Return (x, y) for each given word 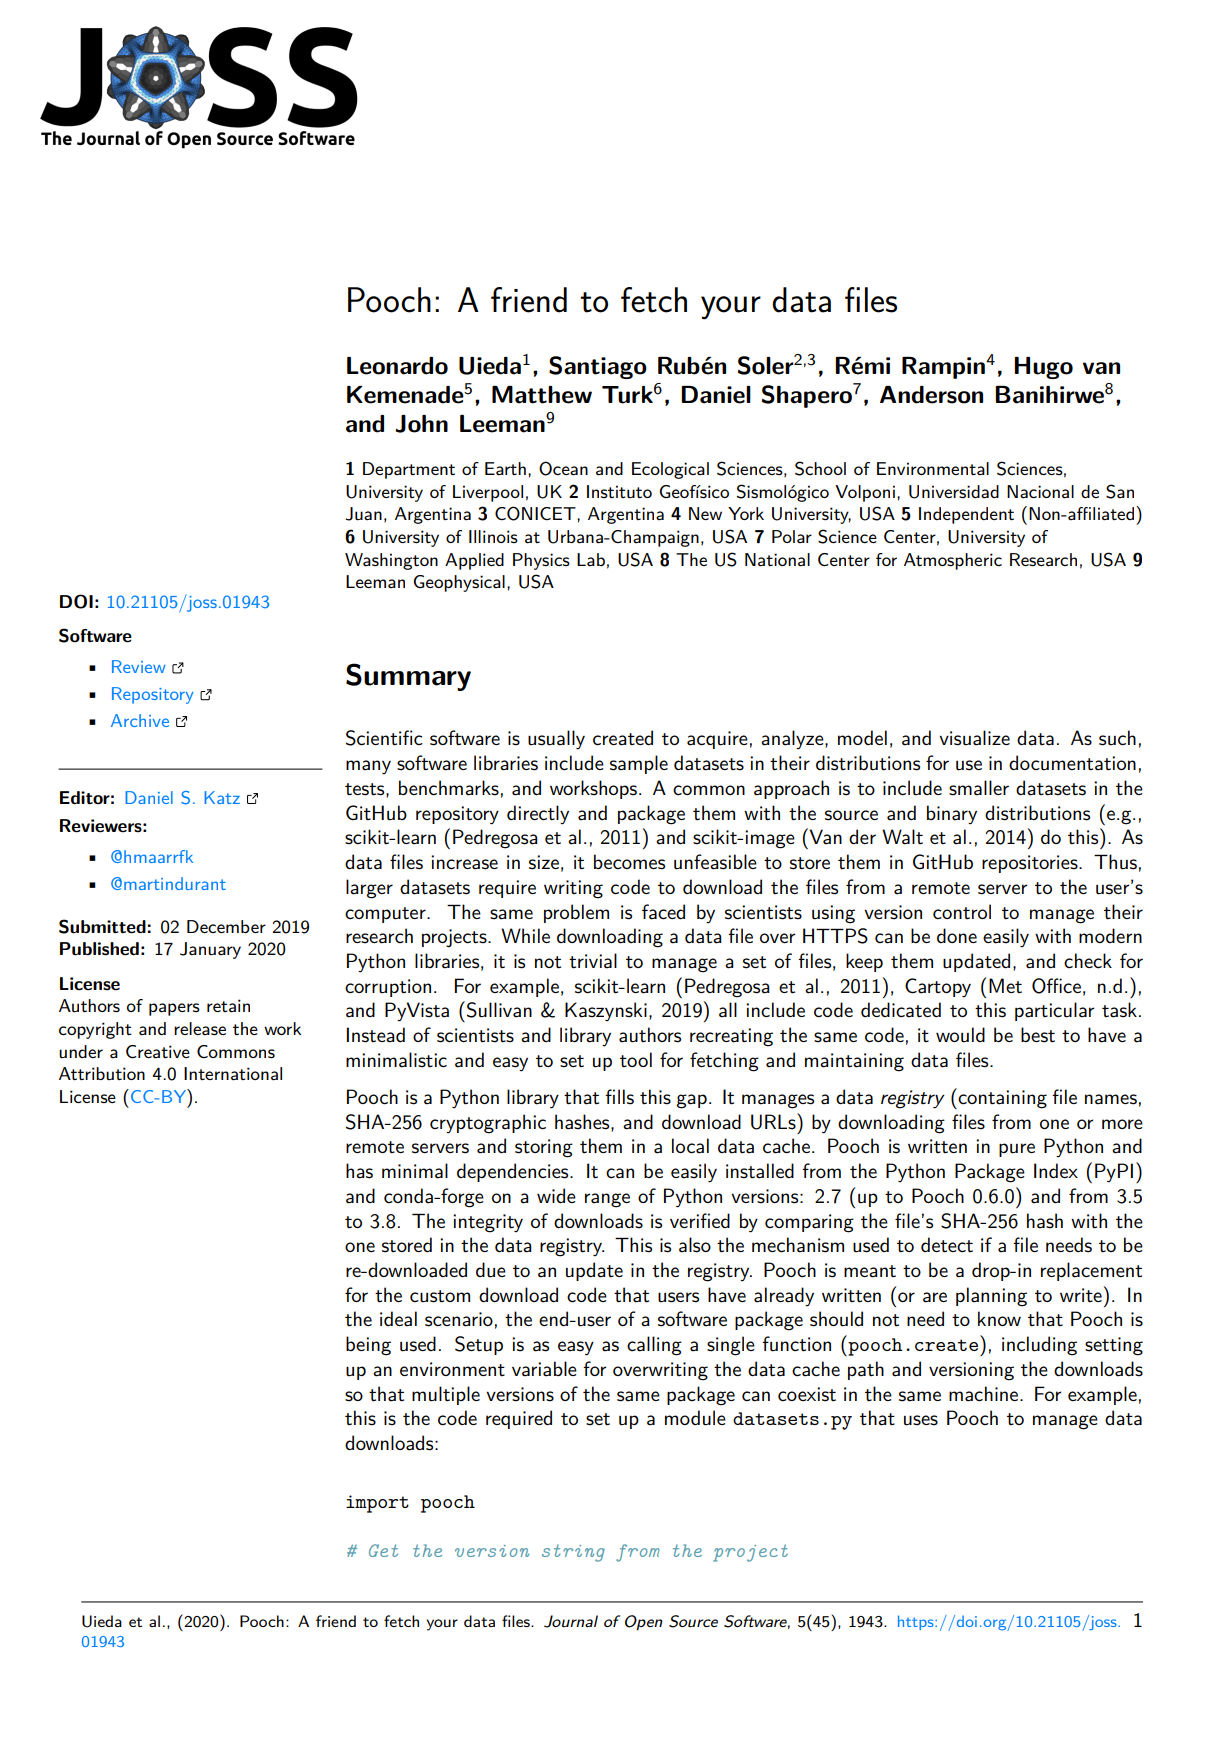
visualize (974, 738)
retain (228, 1006)
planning (991, 1297)
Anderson (931, 395)
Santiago (598, 367)
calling (654, 1346)
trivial (593, 961)
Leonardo (397, 366)
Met (1005, 985)
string (573, 1553)
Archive (140, 720)
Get (383, 1550)
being (368, 1346)
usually (556, 739)
